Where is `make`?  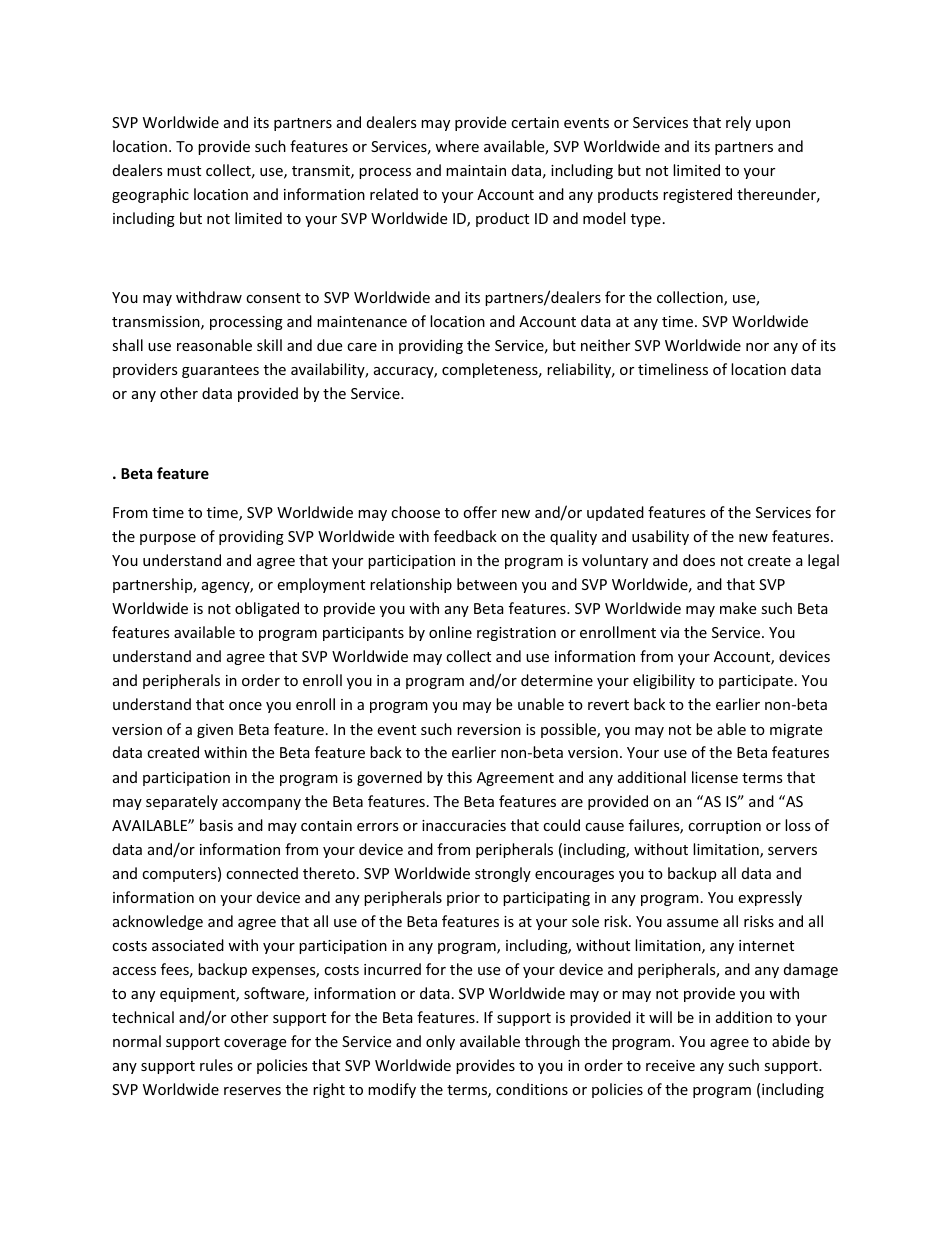 make is located at coordinates (738, 608).
